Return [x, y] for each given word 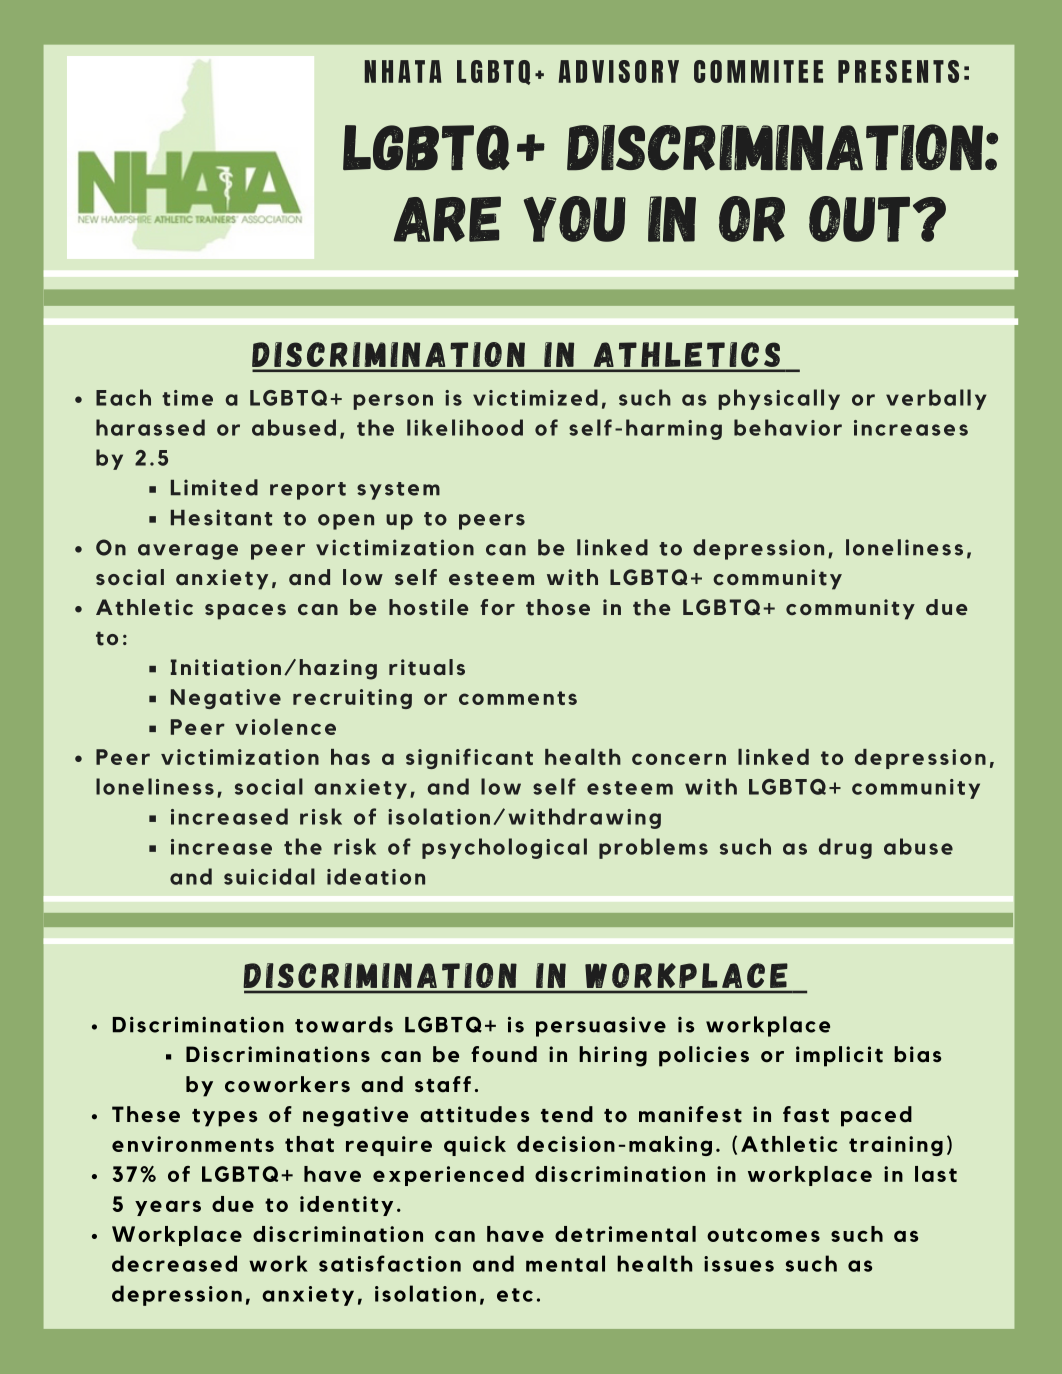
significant [469, 758]
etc [515, 1295]
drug [845, 848]
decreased [174, 1263]
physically [779, 399]
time [187, 398]
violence [285, 727]
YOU [574, 219]
